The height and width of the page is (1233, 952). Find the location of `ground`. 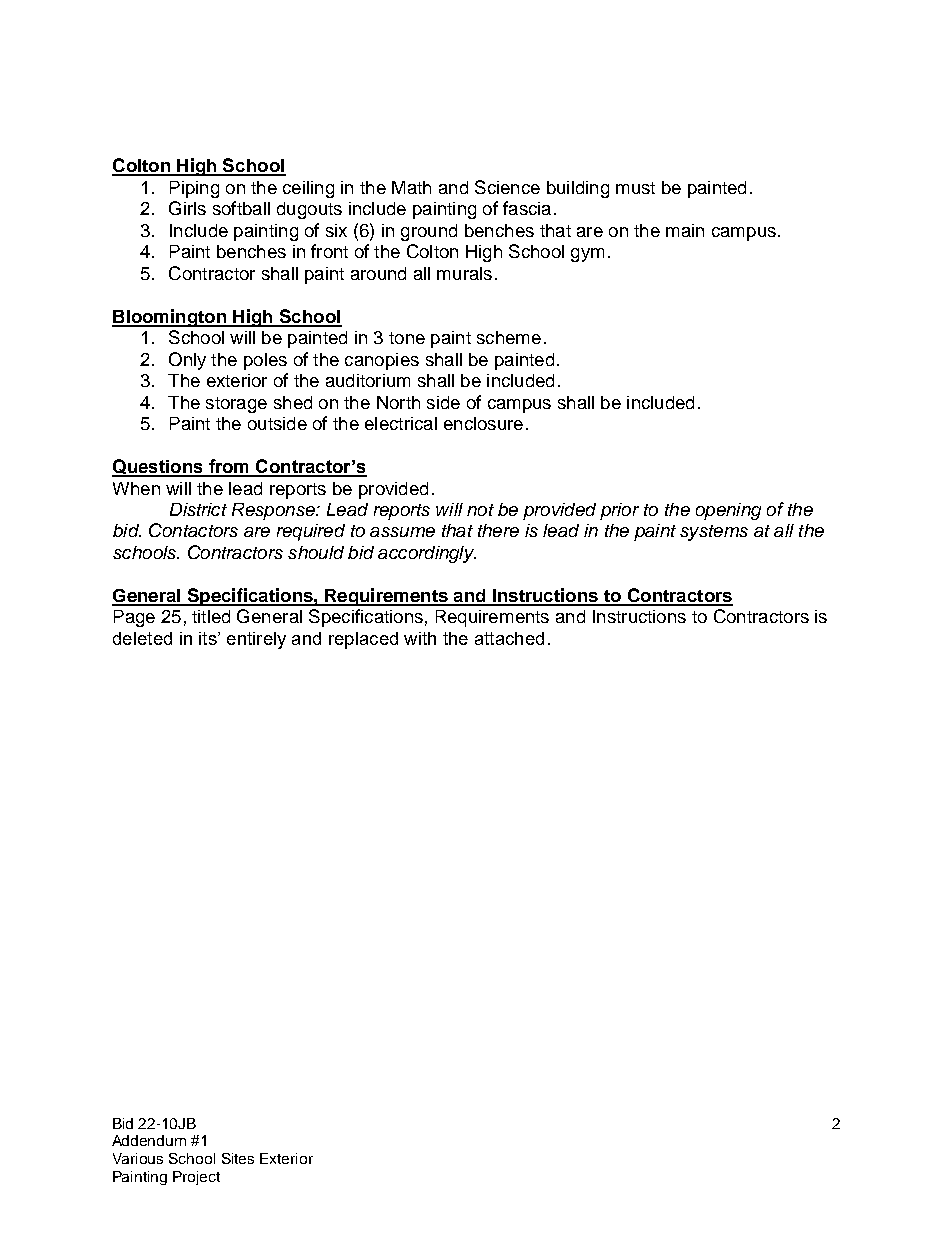

ground is located at coordinates (429, 232).
